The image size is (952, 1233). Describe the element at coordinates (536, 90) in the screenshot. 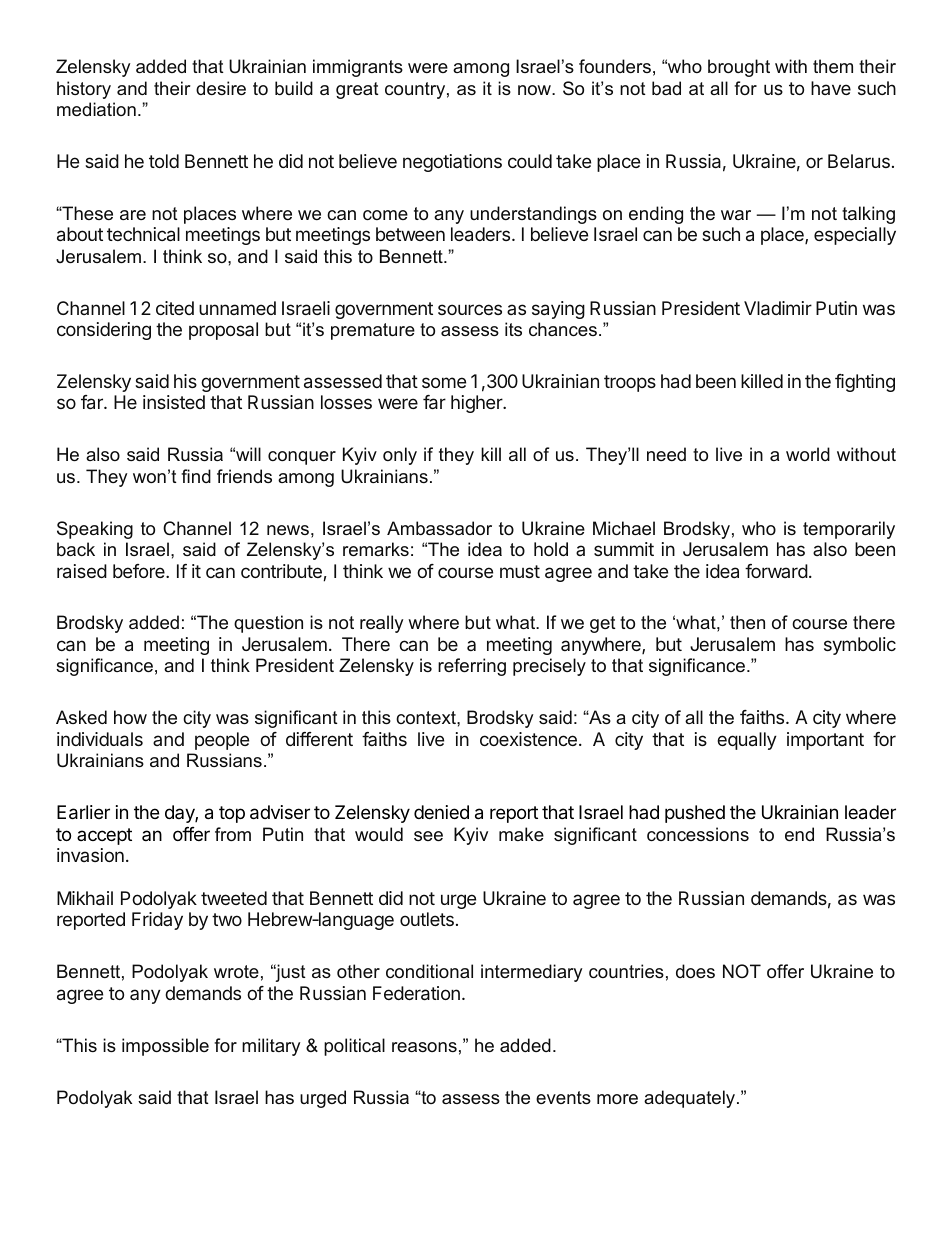

I see `now` at that location.
